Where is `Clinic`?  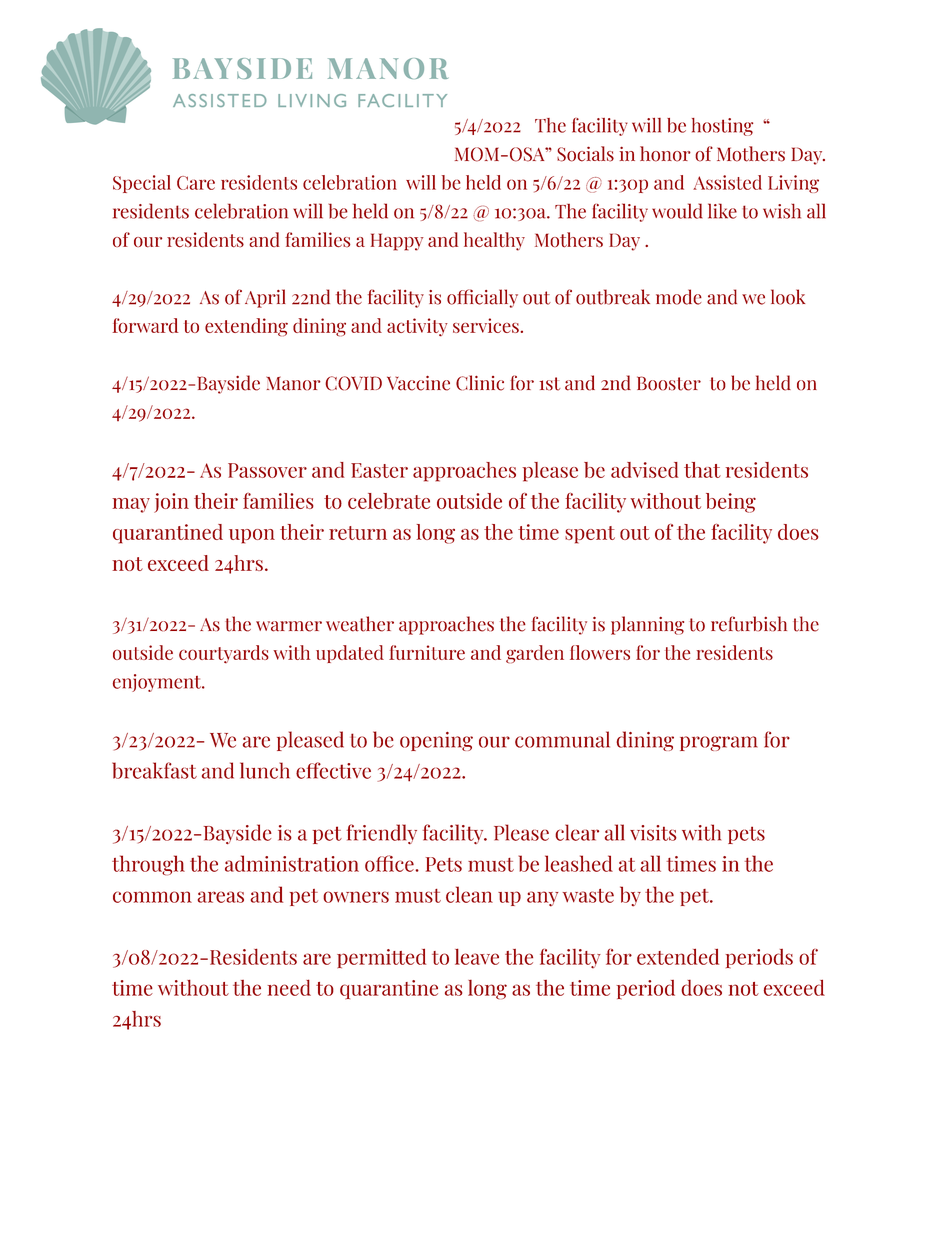 Clinic is located at coordinates (480, 383).
